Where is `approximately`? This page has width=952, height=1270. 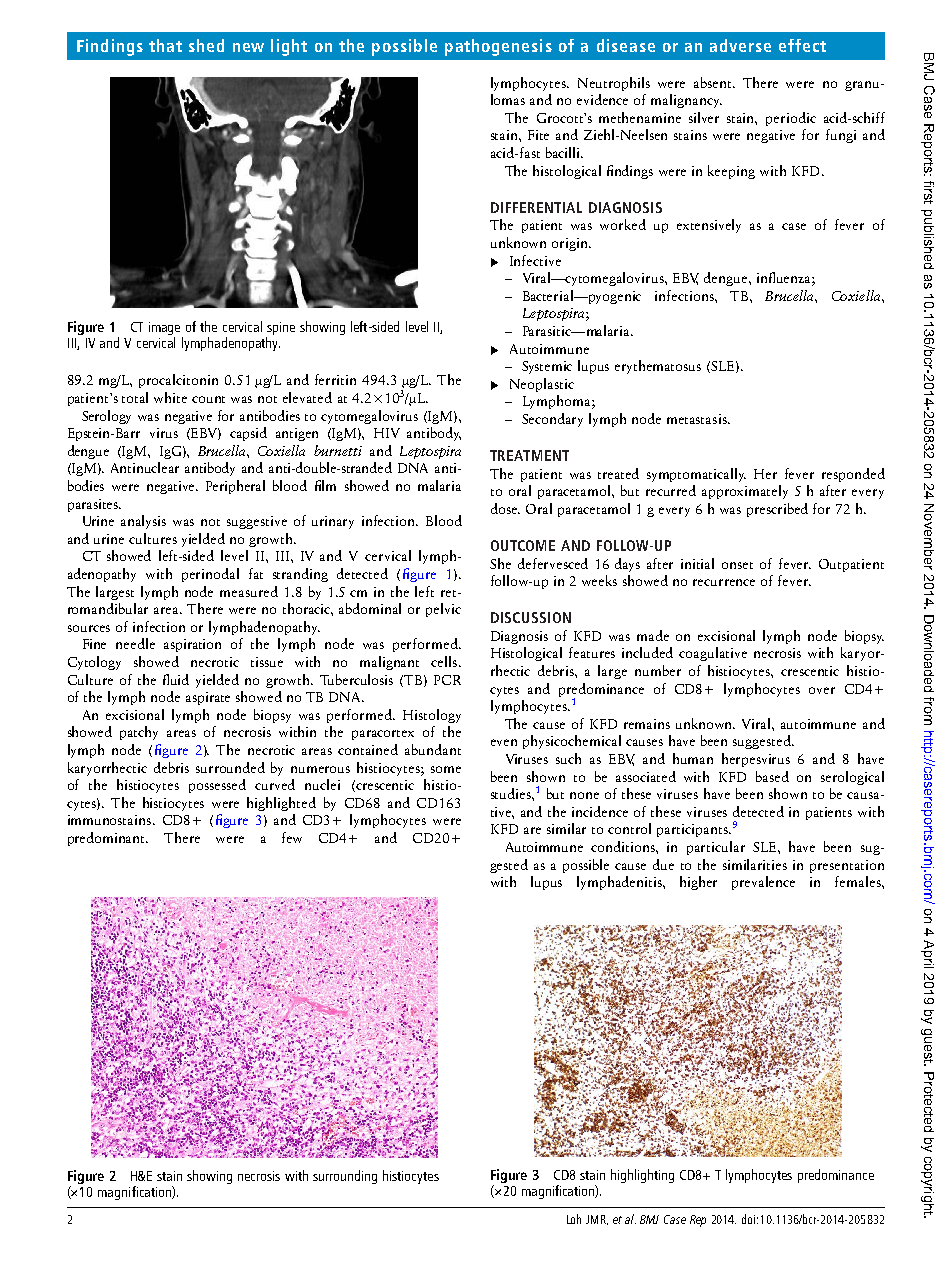
approximately is located at coordinates (745, 492).
